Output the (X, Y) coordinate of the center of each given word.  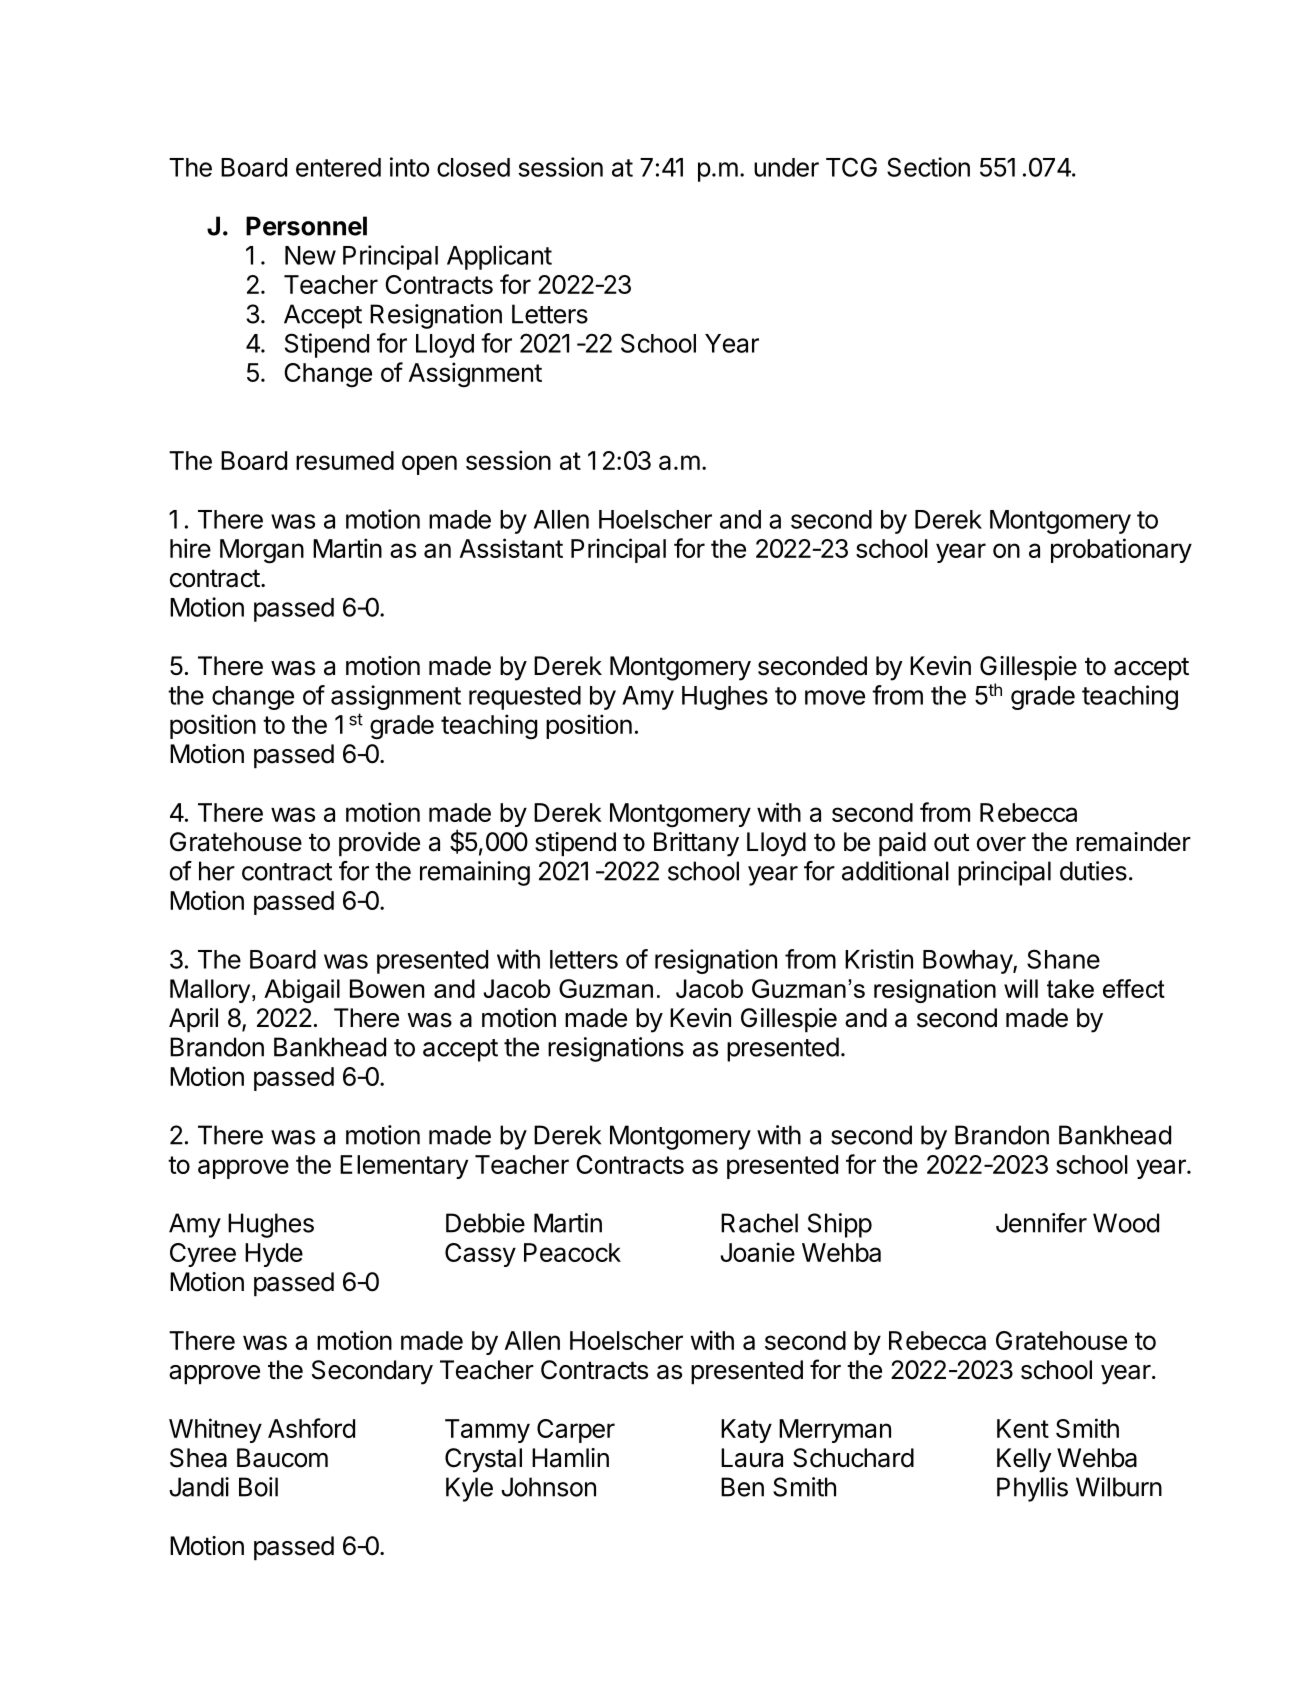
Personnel (306, 226)
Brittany (696, 844)
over (1001, 844)
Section (928, 167)
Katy (746, 1431)
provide (379, 844)
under (786, 167)
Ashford (311, 1428)
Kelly (1024, 1460)
